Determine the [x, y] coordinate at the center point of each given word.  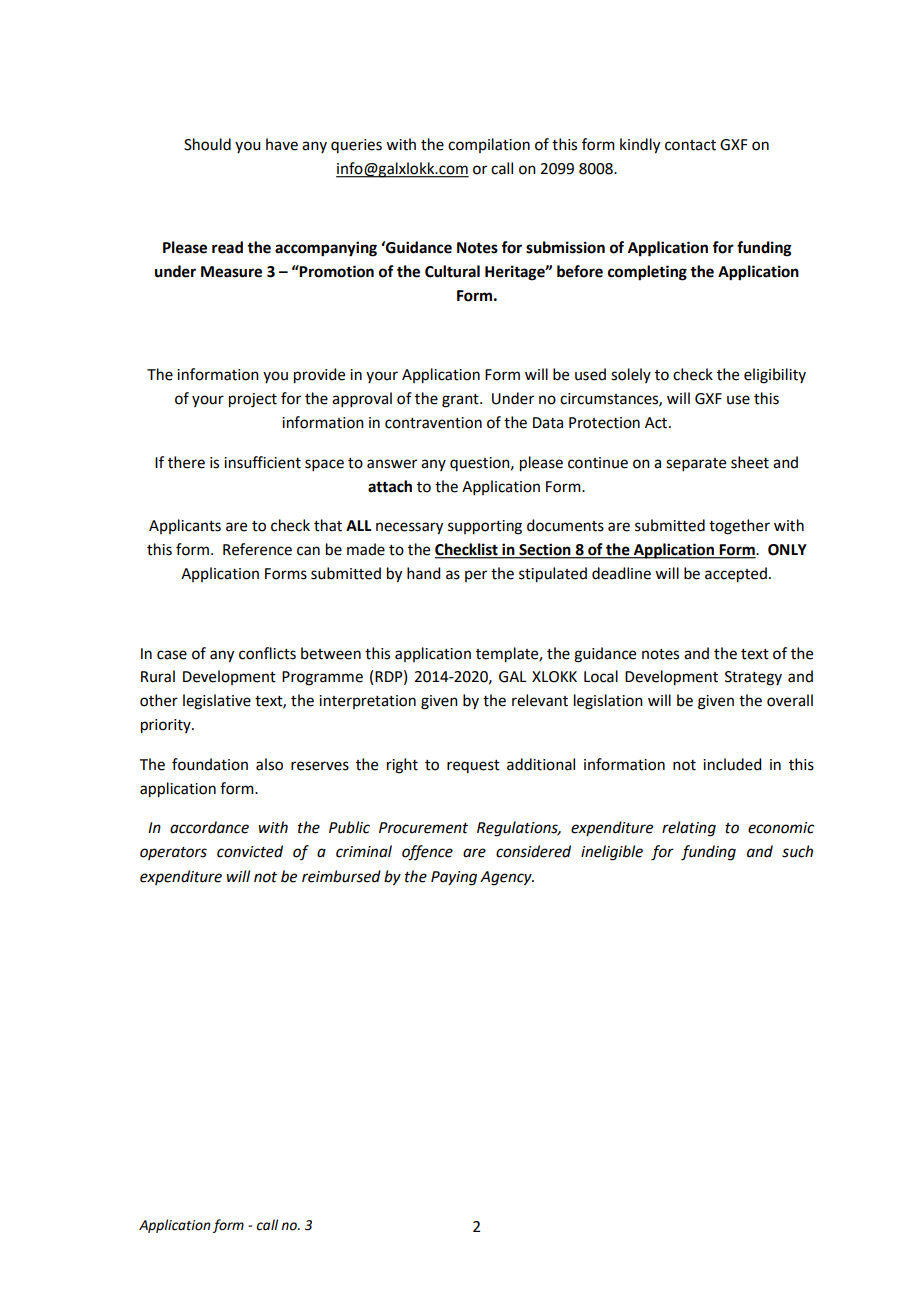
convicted [250, 851]
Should [207, 144]
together [739, 527]
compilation [489, 145]
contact [690, 145]
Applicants [185, 526]
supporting [485, 527]
